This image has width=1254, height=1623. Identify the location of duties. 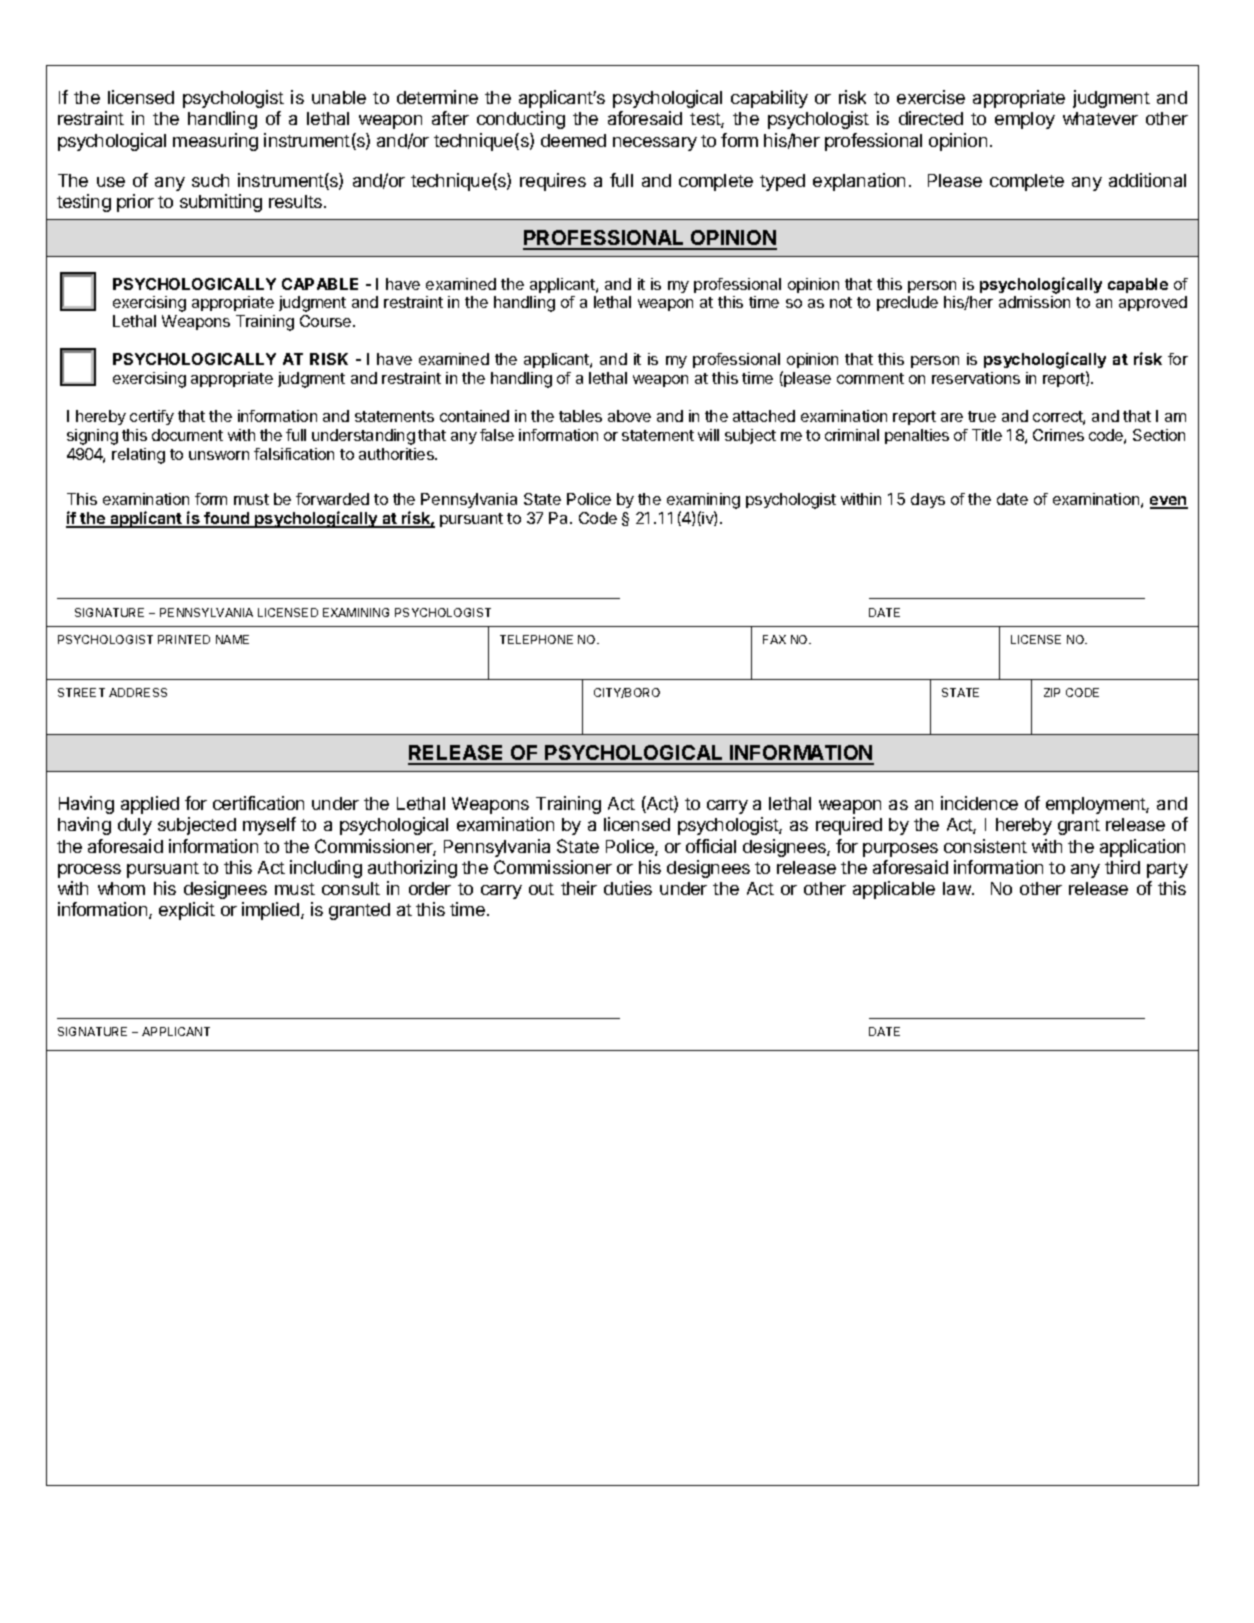
(628, 888).
